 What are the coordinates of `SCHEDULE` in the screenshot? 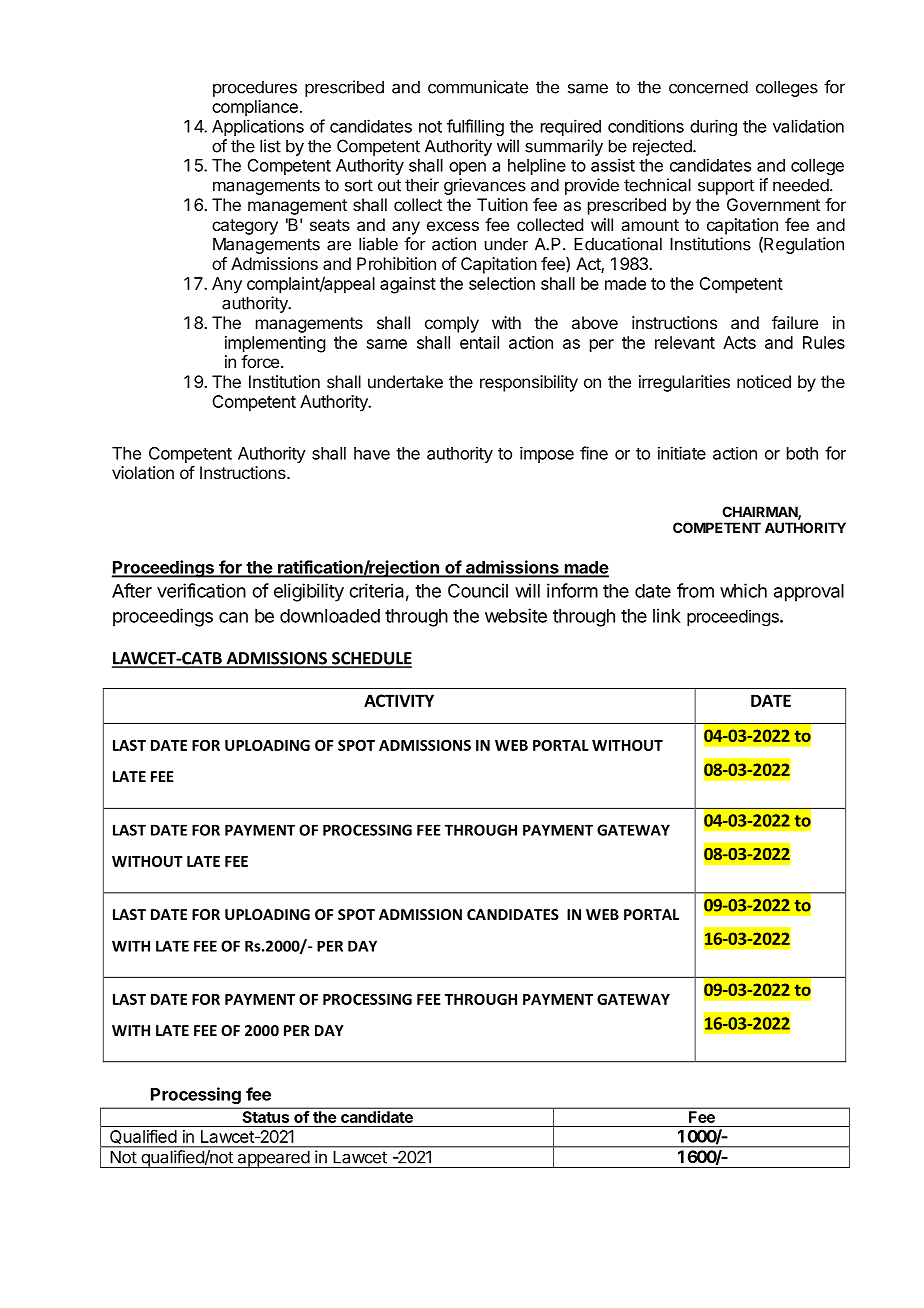 It's located at (371, 659).
